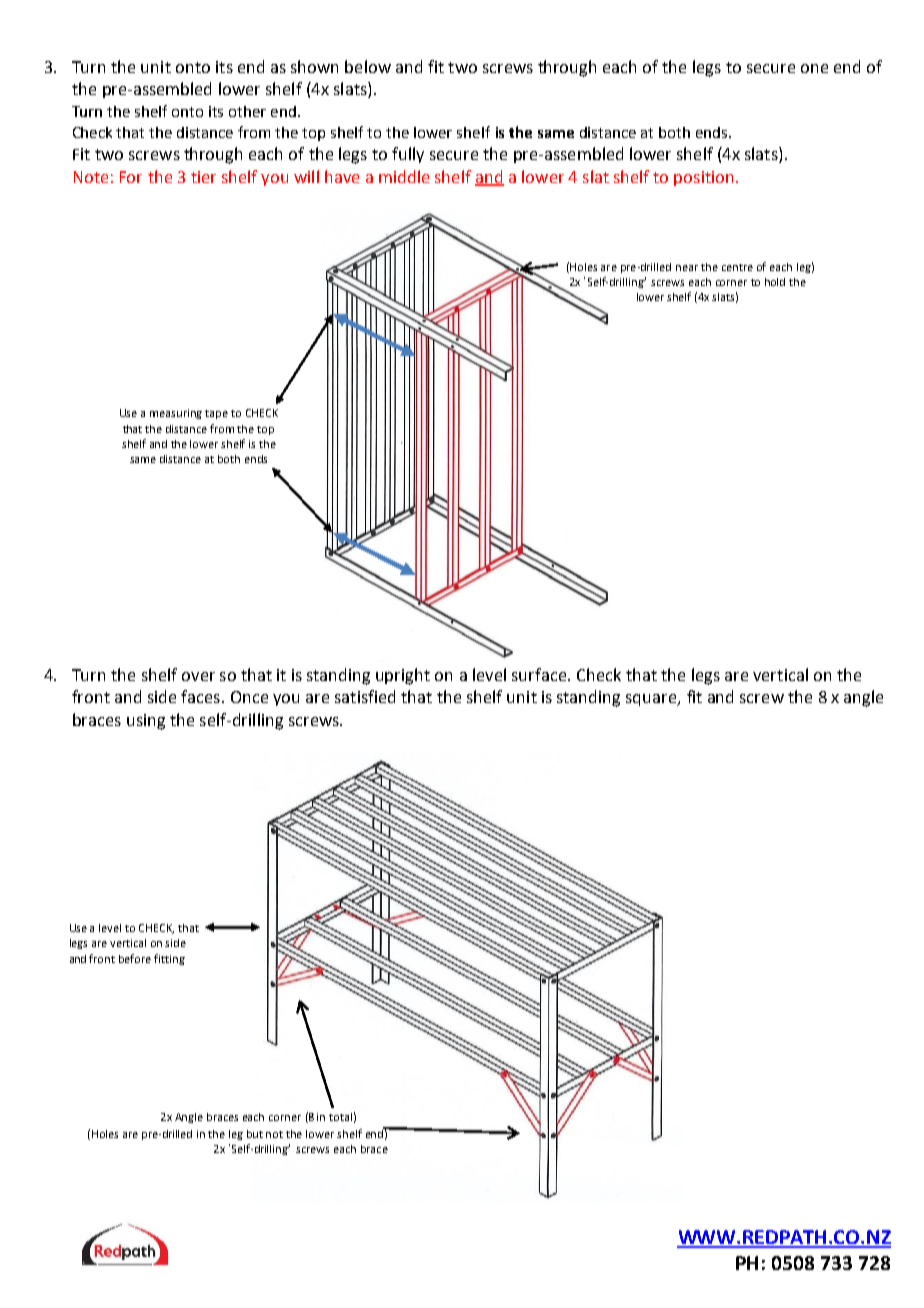  What do you see at coordinates (408, 155) in the screenshot?
I see `fully` at bounding box center [408, 155].
